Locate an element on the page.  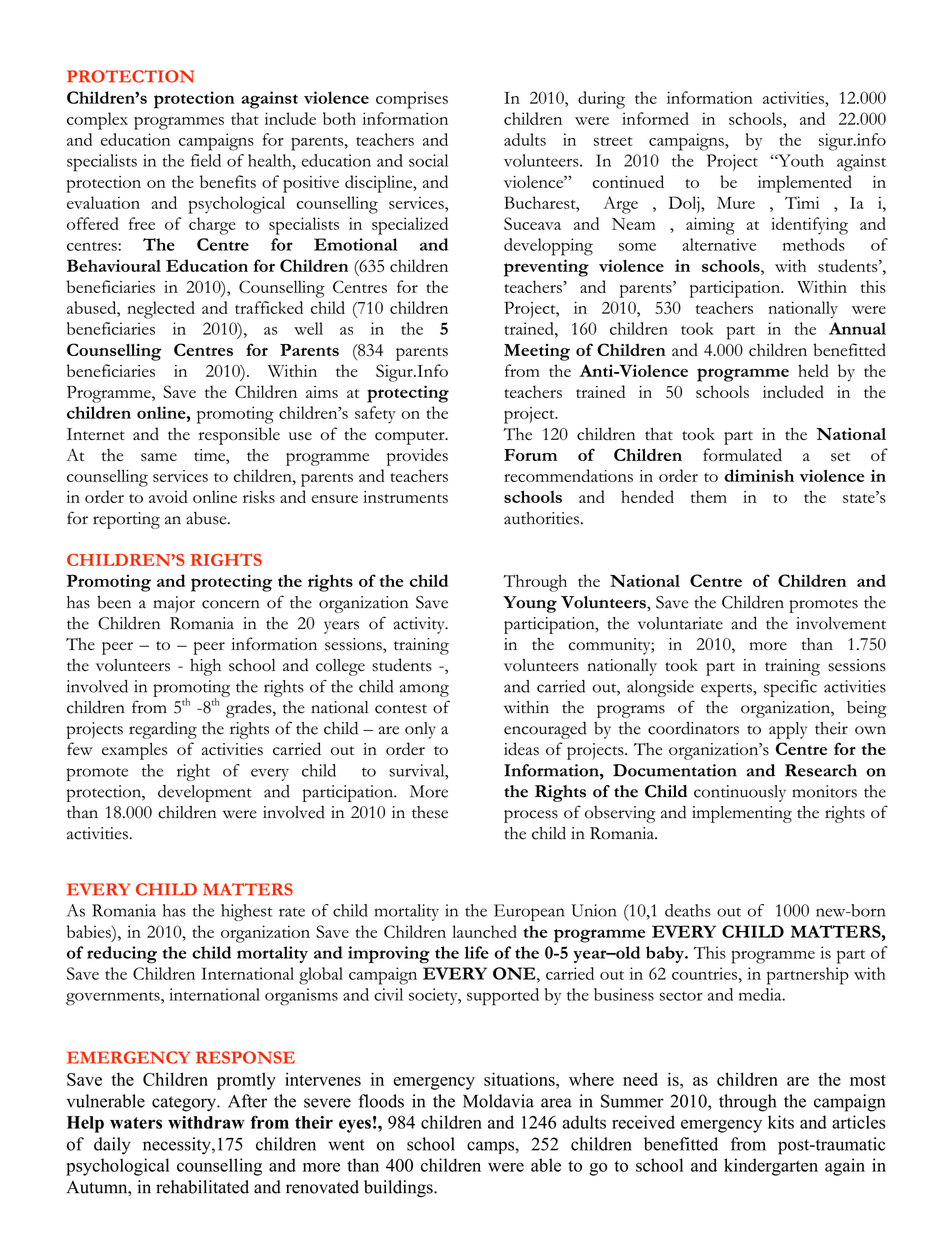
launched is located at coordinates (484, 931).
